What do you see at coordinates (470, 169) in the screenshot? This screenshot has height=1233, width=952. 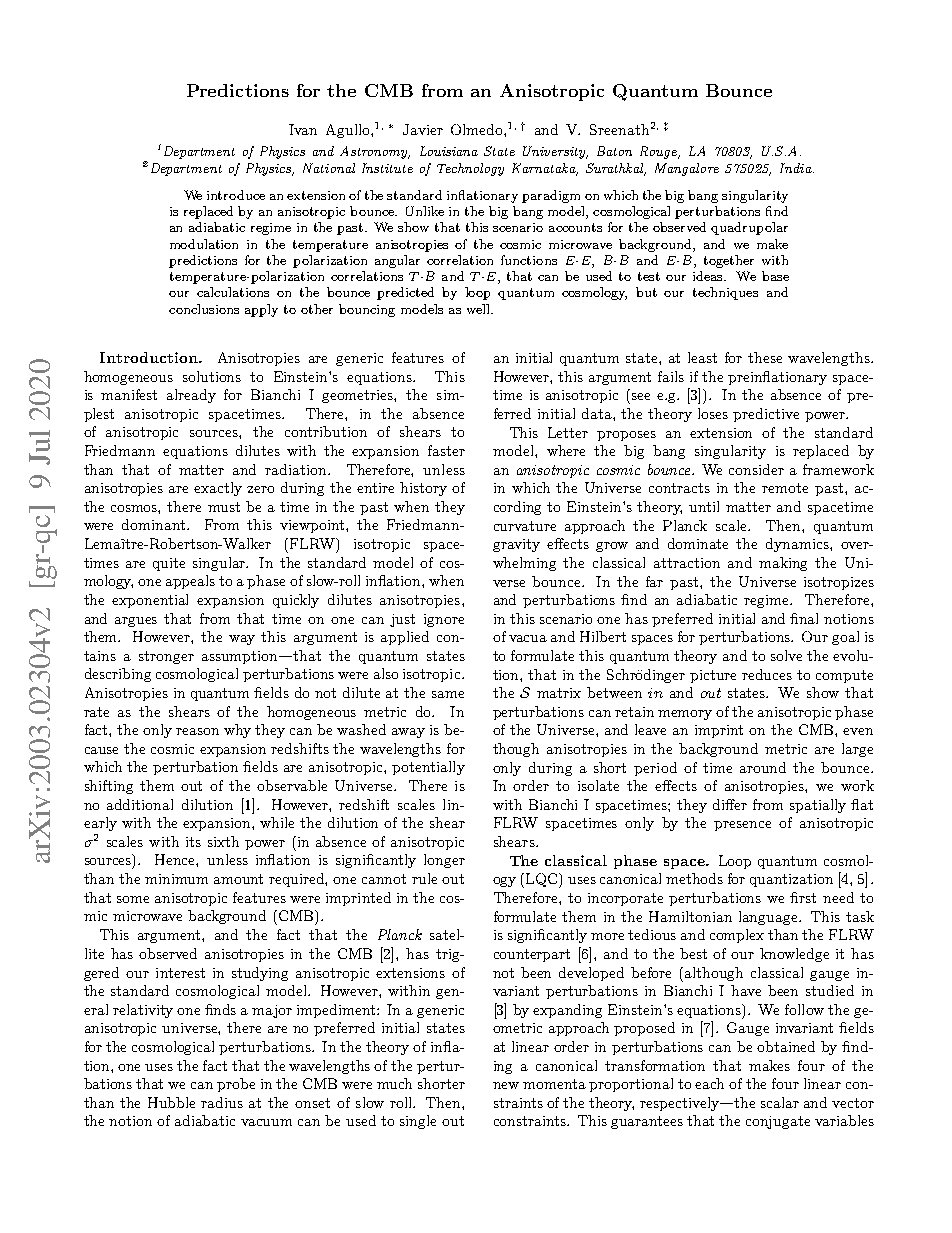 I see `Technology` at bounding box center [470, 169].
